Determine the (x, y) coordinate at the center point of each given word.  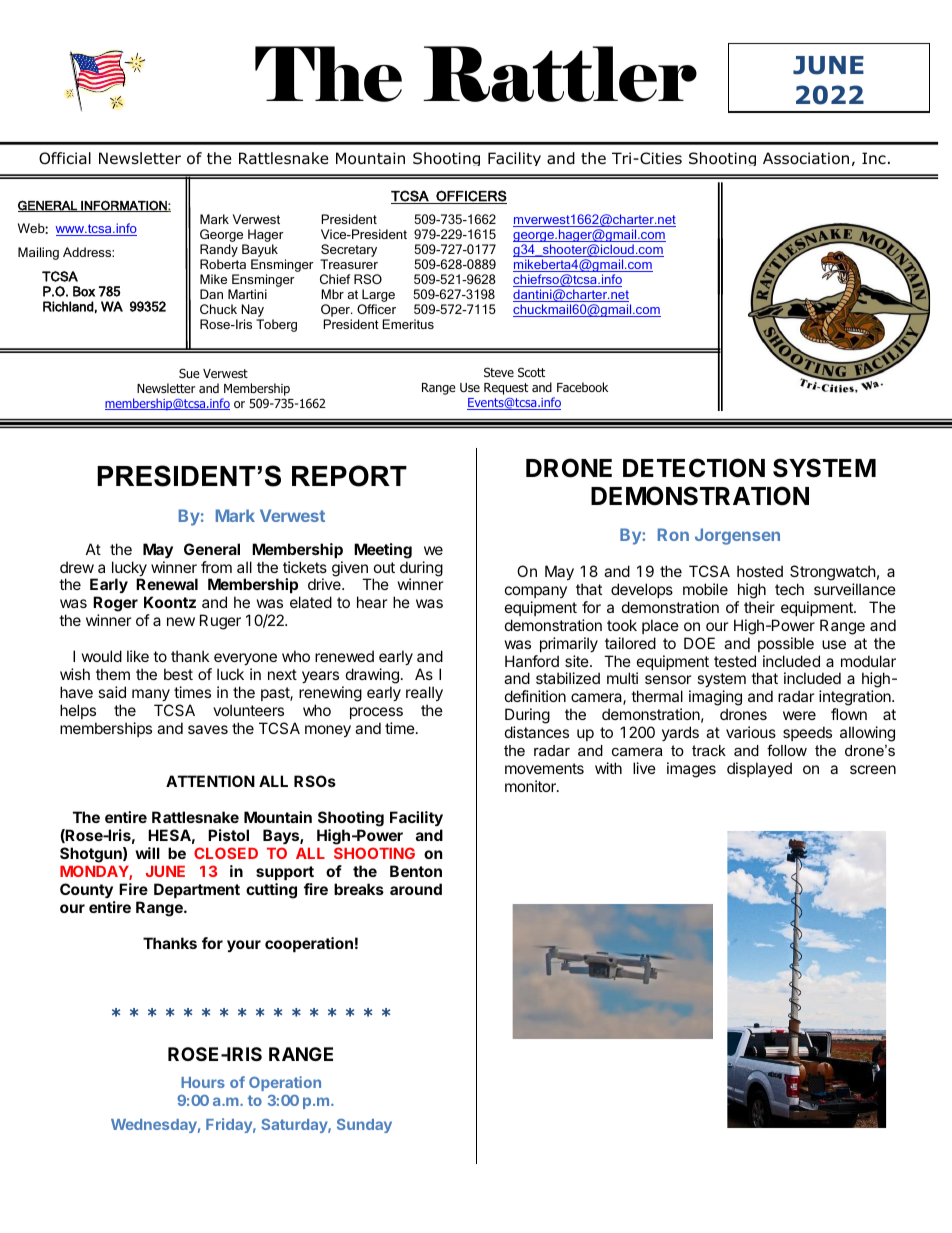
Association (806, 158)
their (759, 607)
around (416, 889)
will (147, 853)
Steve (499, 372)
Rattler (560, 74)
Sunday (364, 1126)
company (536, 592)
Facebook (582, 387)
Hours (203, 1082)
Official (65, 158)
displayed (759, 769)
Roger (115, 605)
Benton (416, 871)
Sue (189, 373)
